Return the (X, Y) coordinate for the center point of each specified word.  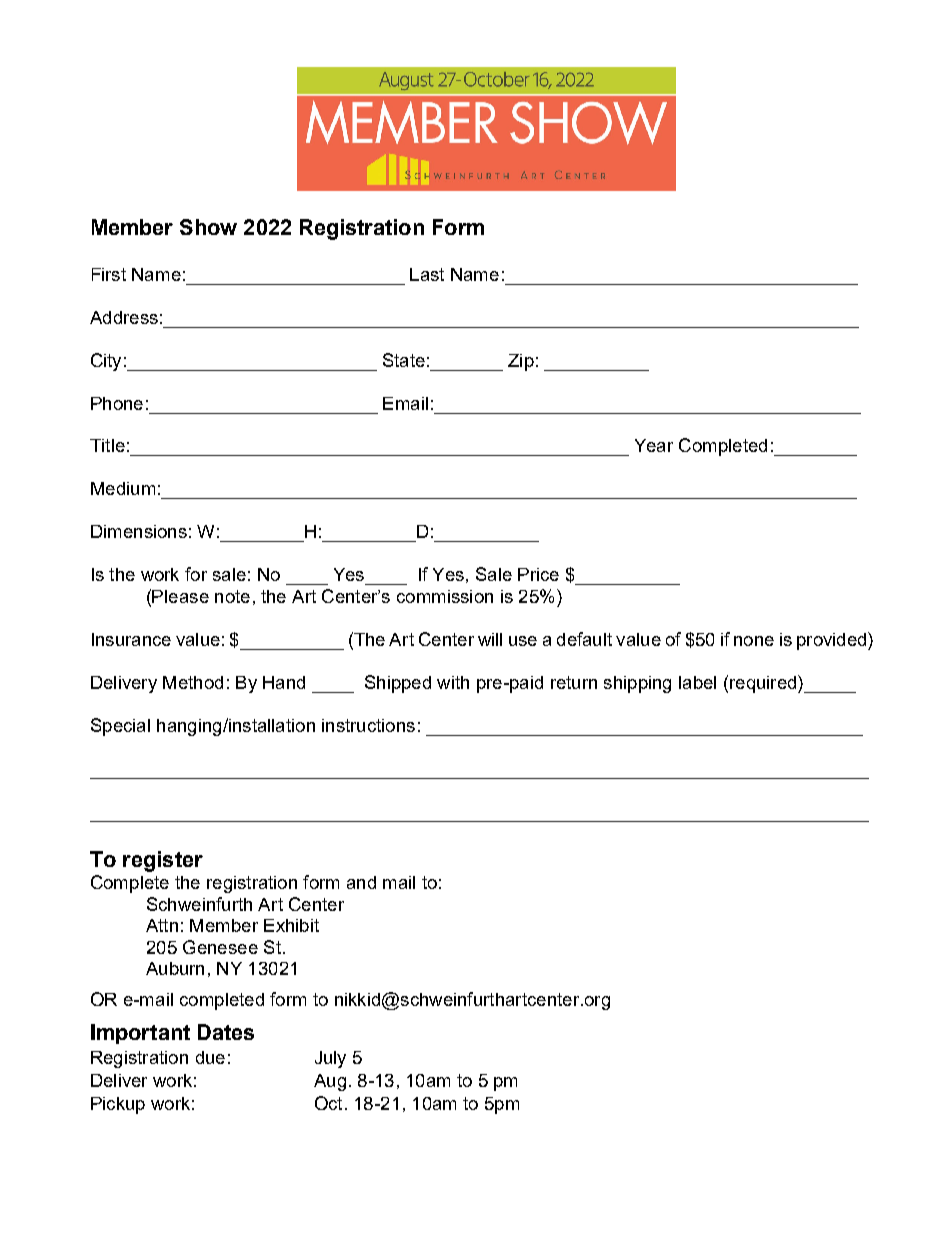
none (754, 641)
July (330, 1059)
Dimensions (139, 531)
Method (193, 682)
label (697, 682)
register (163, 861)
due (210, 1057)
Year (654, 445)
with (453, 682)
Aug (330, 1082)
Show (208, 227)
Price (538, 574)
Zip (521, 362)
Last (427, 274)
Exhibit (291, 925)
